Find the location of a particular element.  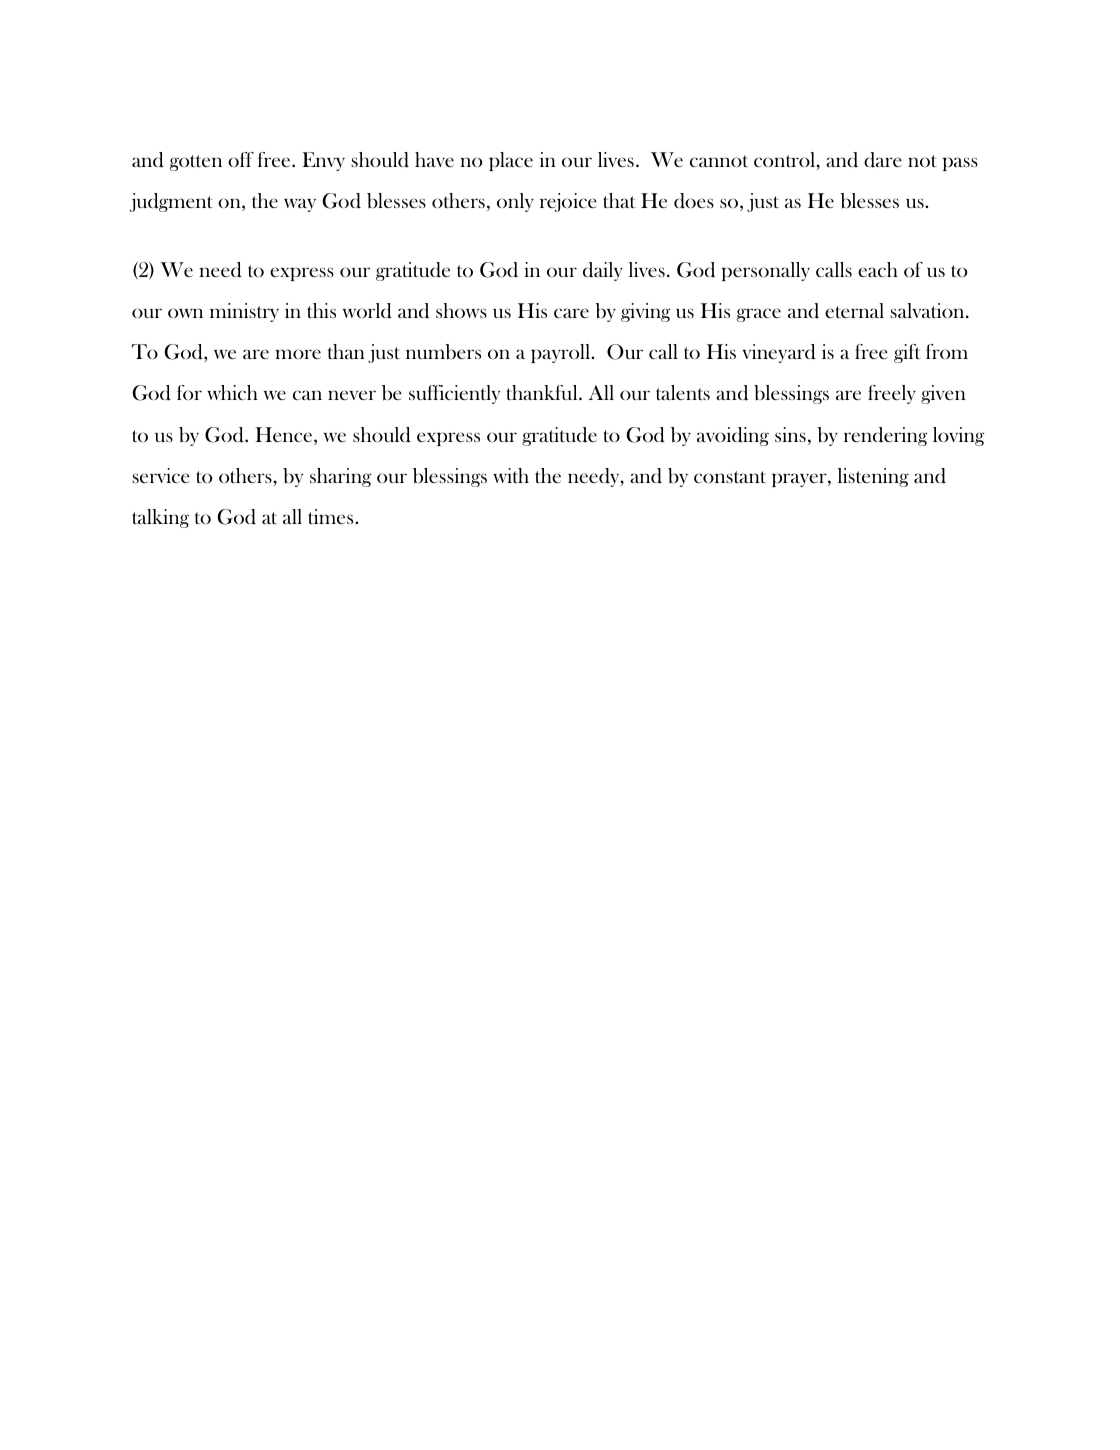

sufficiently is located at coordinates (454, 394).
